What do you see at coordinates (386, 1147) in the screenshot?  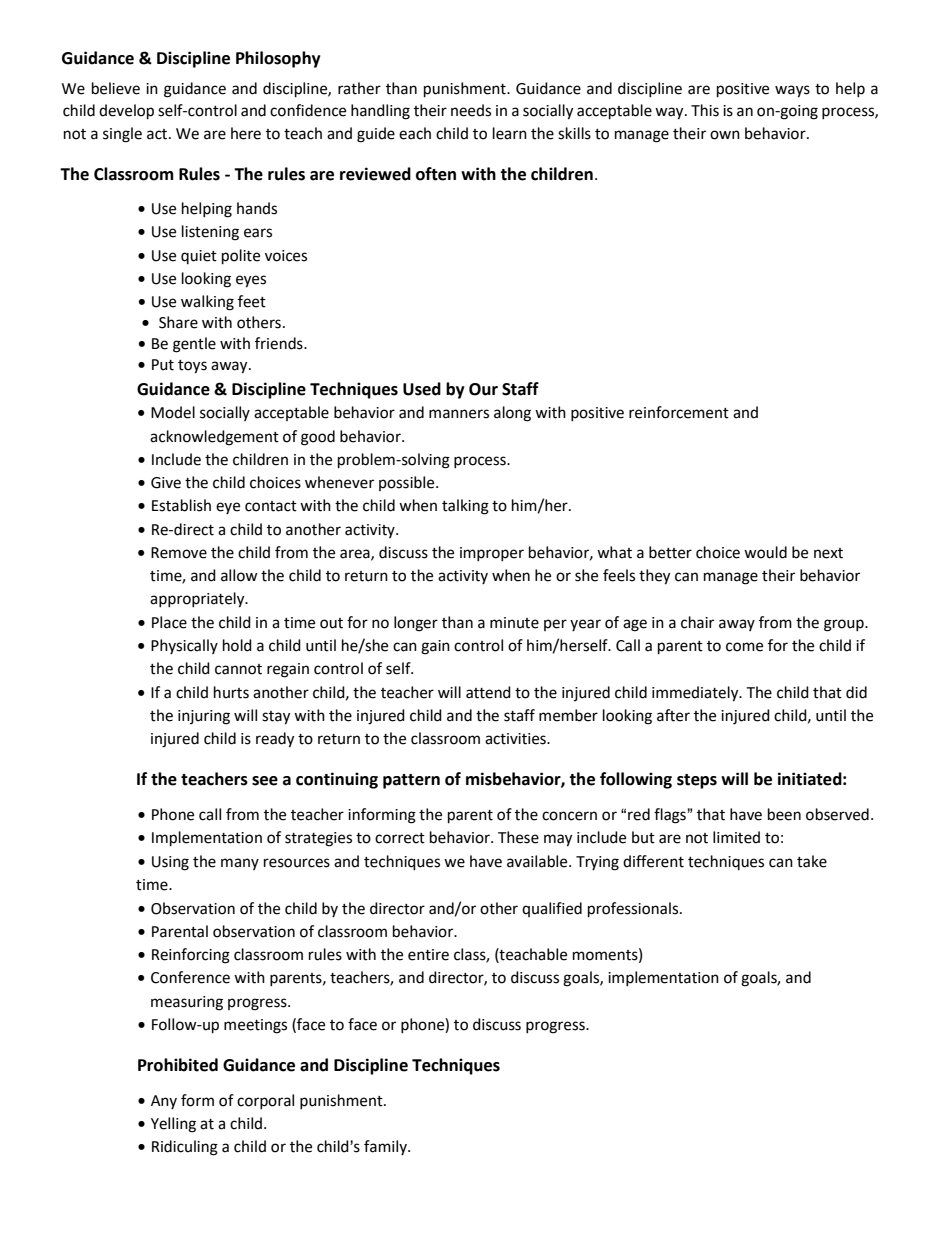 I see `family` at bounding box center [386, 1147].
